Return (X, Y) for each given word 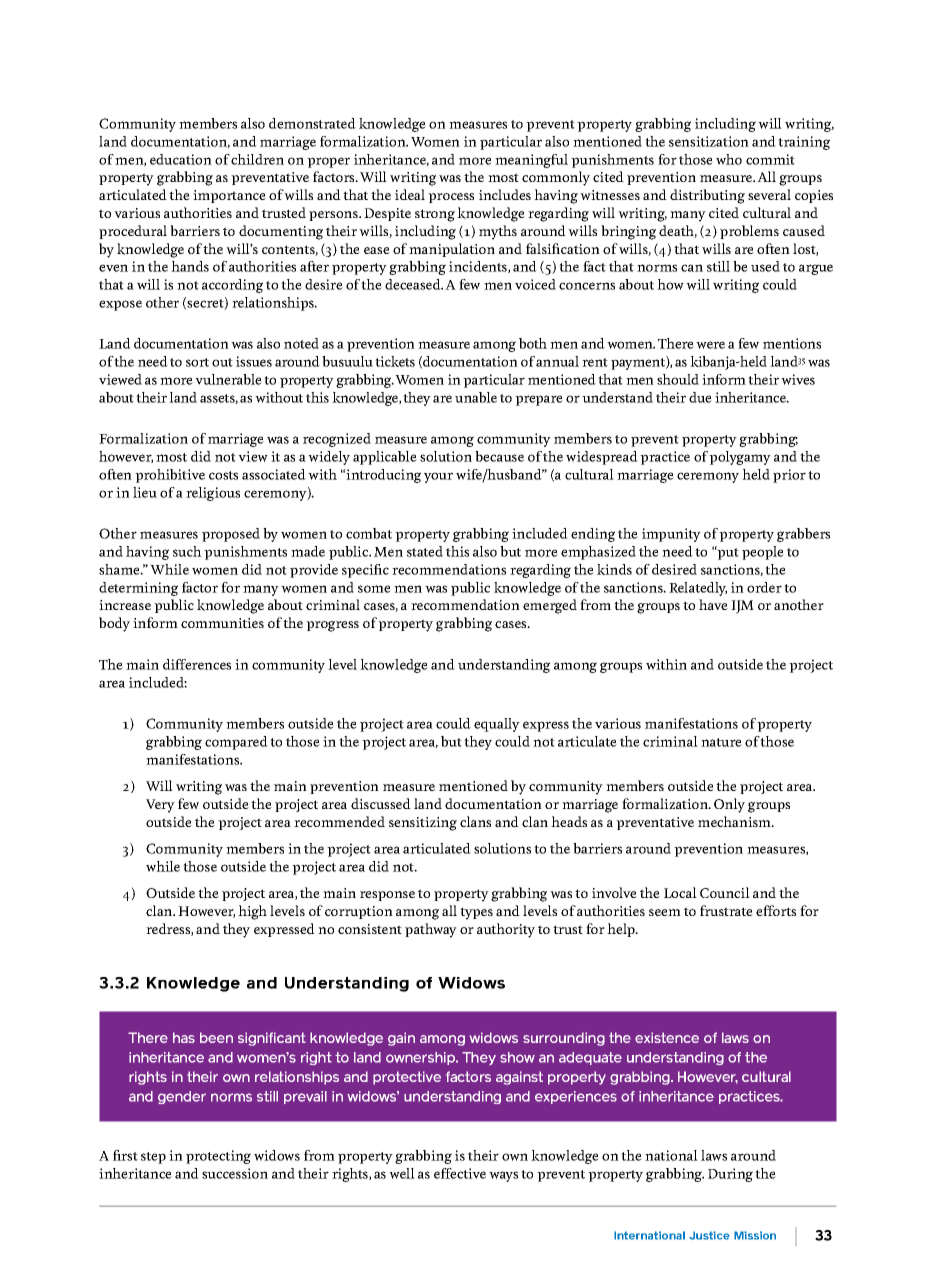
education (181, 159)
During (730, 1175)
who (729, 159)
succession (235, 1173)
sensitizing (423, 824)
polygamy (740, 458)
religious (213, 494)
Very (160, 806)
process (451, 198)
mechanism (736, 821)
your (438, 477)
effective (460, 1173)
